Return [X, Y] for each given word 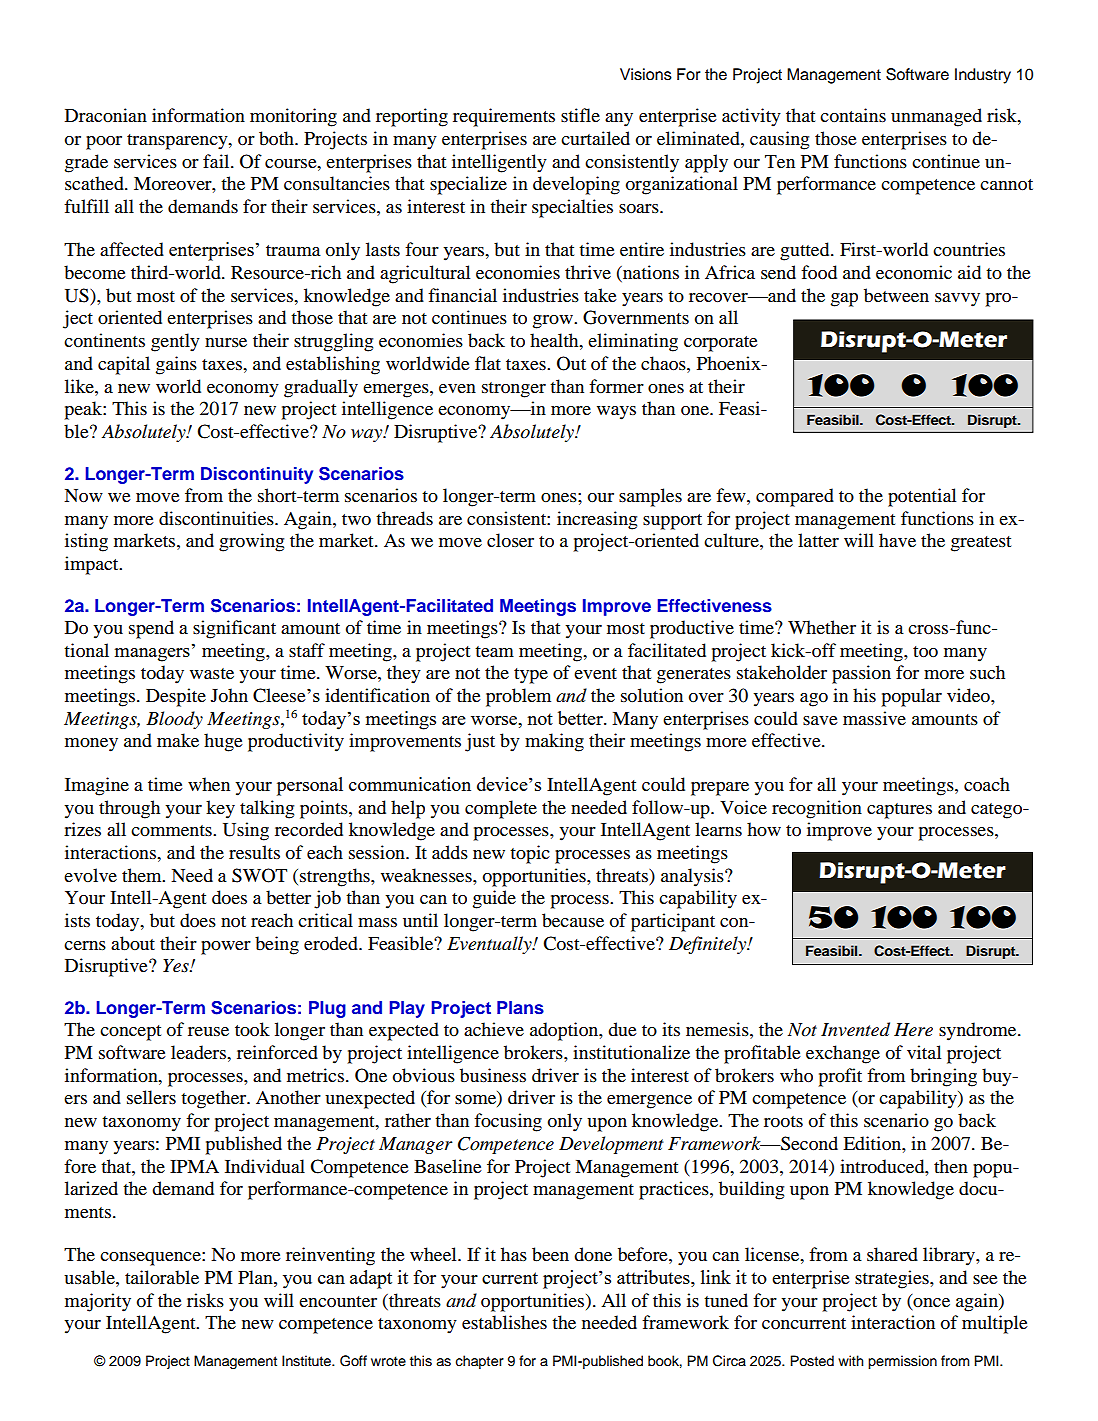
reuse [208, 1031]
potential [922, 497]
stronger [514, 390]
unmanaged [936, 117]
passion [861, 674]
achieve [494, 1029]
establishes [504, 1322]
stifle [580, 115]
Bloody [174, 720]
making [554, 742]
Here [913, 1030]
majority [98, 1302]
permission [902, 1362]
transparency [178, 142]
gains [176, 365]
